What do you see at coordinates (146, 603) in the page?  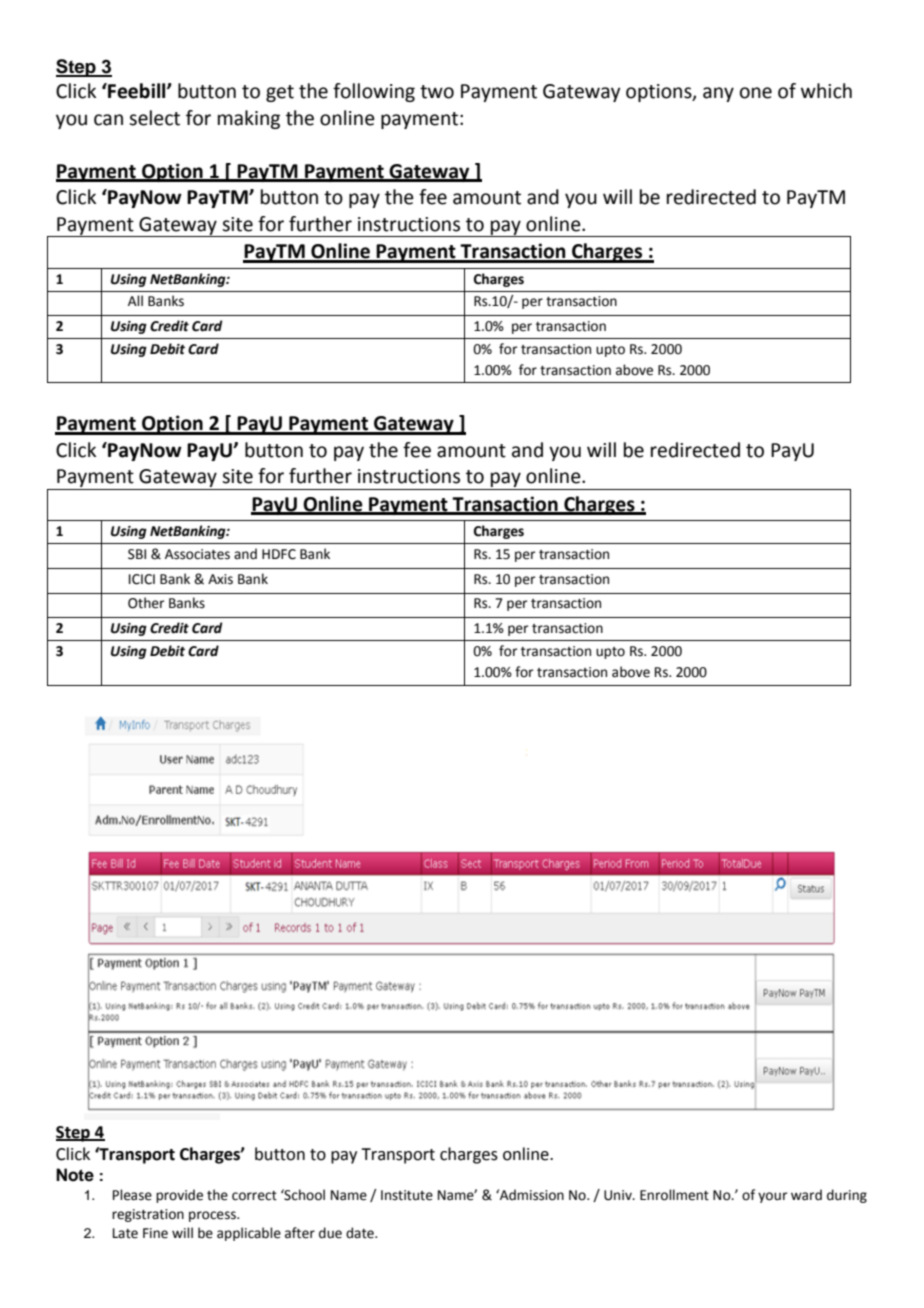 I see `Other` at bounding box center [146, 603].
